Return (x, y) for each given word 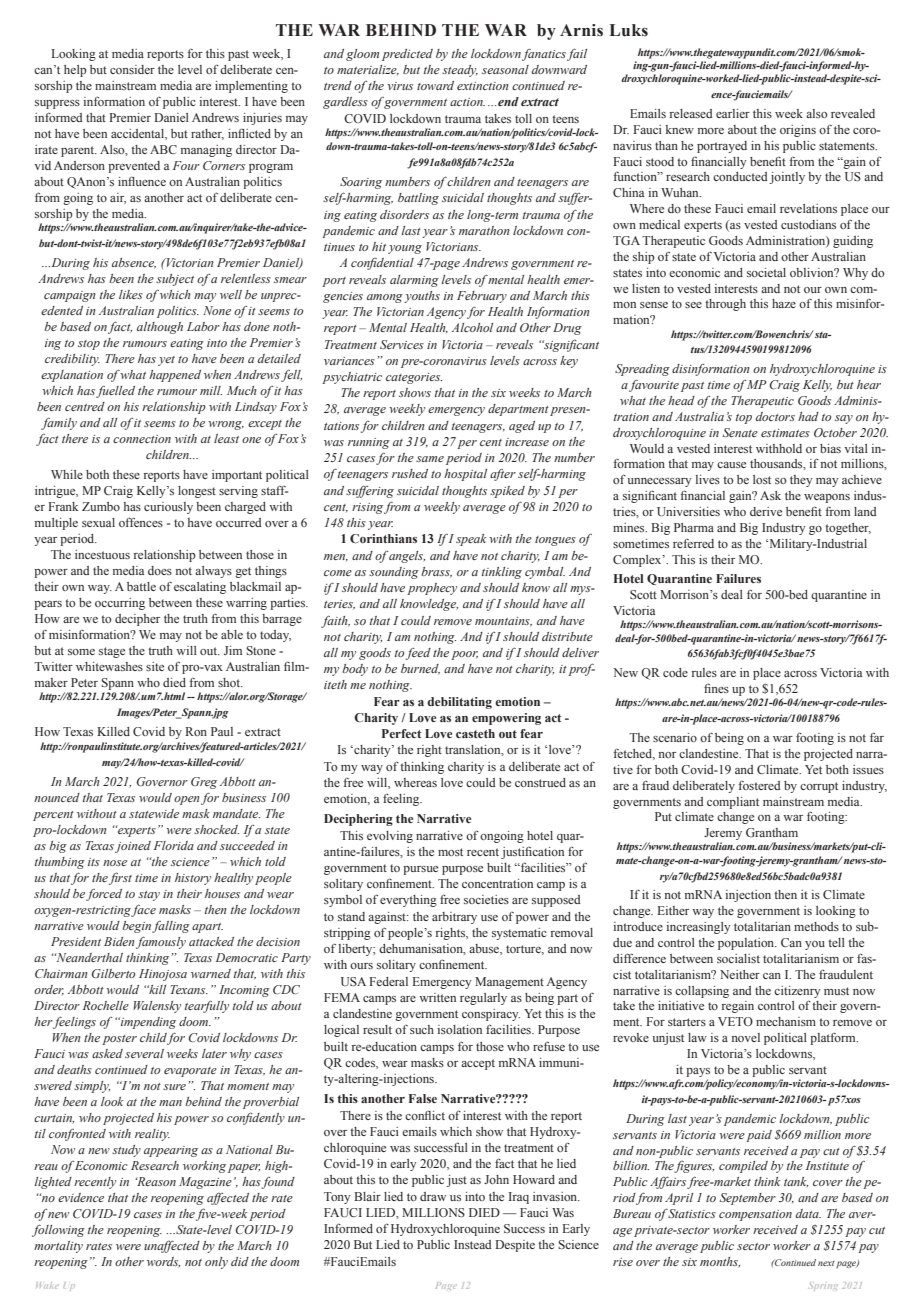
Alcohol (472, 327)
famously (161, 942)
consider (132, 69)
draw (433, 1196)
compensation (755, 1215)
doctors (775, 416)
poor (464, 655)
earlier (733, 113)
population (747, 944)
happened (175, 376)
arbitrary (454, 918)
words (163, 1262)
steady (460, 71)
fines (716, 688)
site (155, 666)
